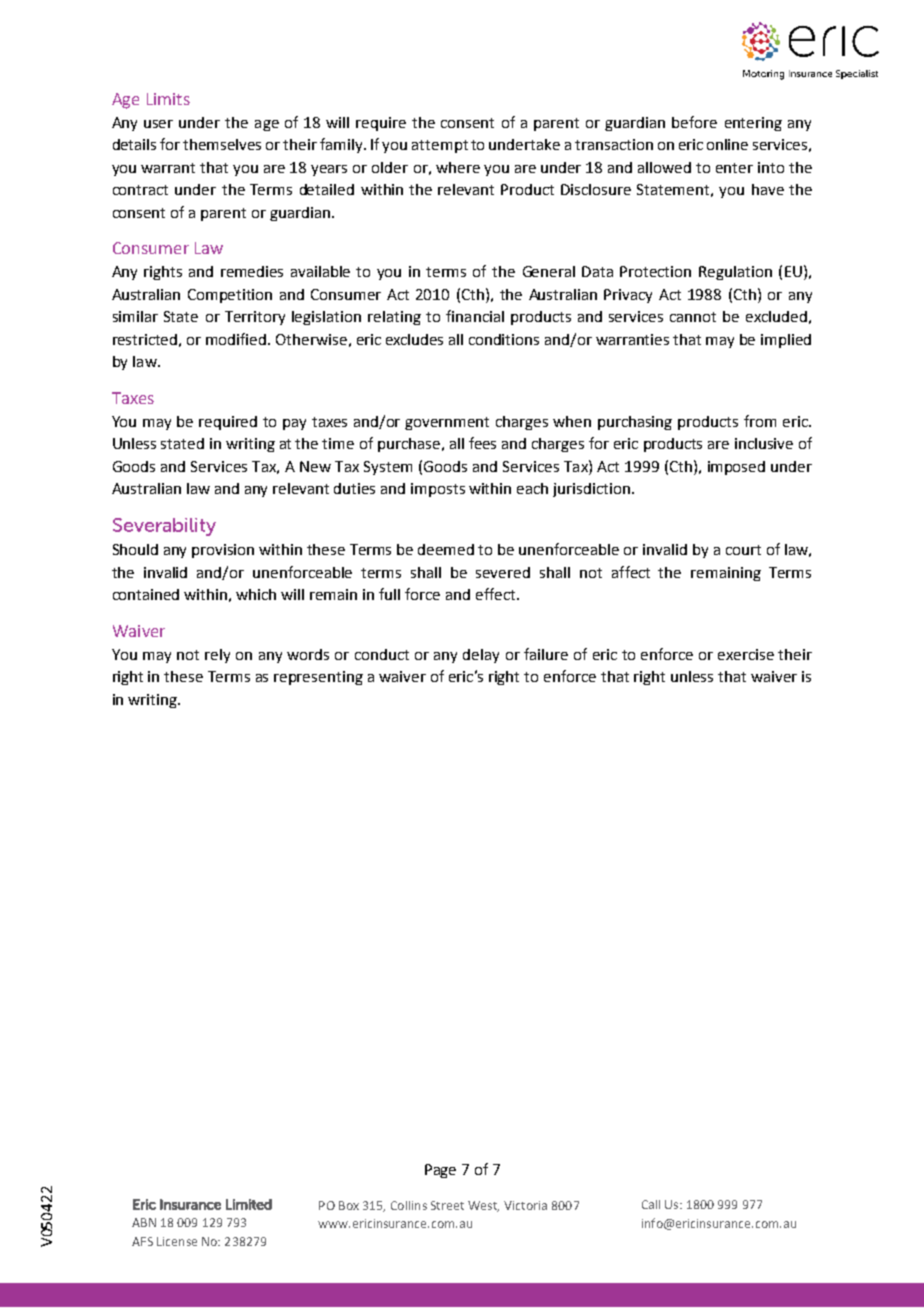  I want to click on attempt, so click(440, 146).
